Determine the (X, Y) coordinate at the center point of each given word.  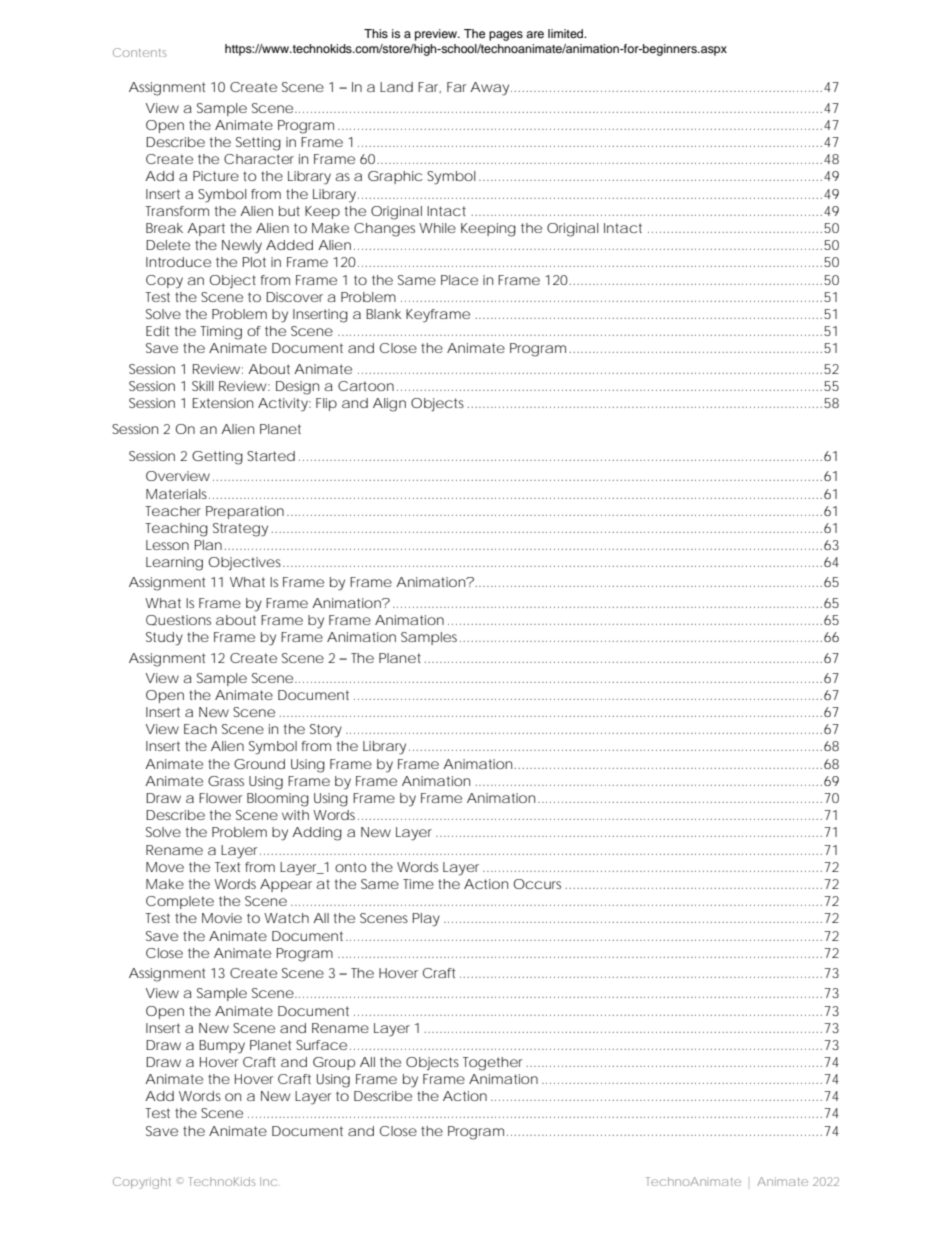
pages (506, 36)
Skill (203, 386)
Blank (384, 314)
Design (297, 388)
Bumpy (222, 1047)
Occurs (537, 884)
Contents (140, 52)
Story (326, 731)
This (376, 33)
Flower (220, 798)
